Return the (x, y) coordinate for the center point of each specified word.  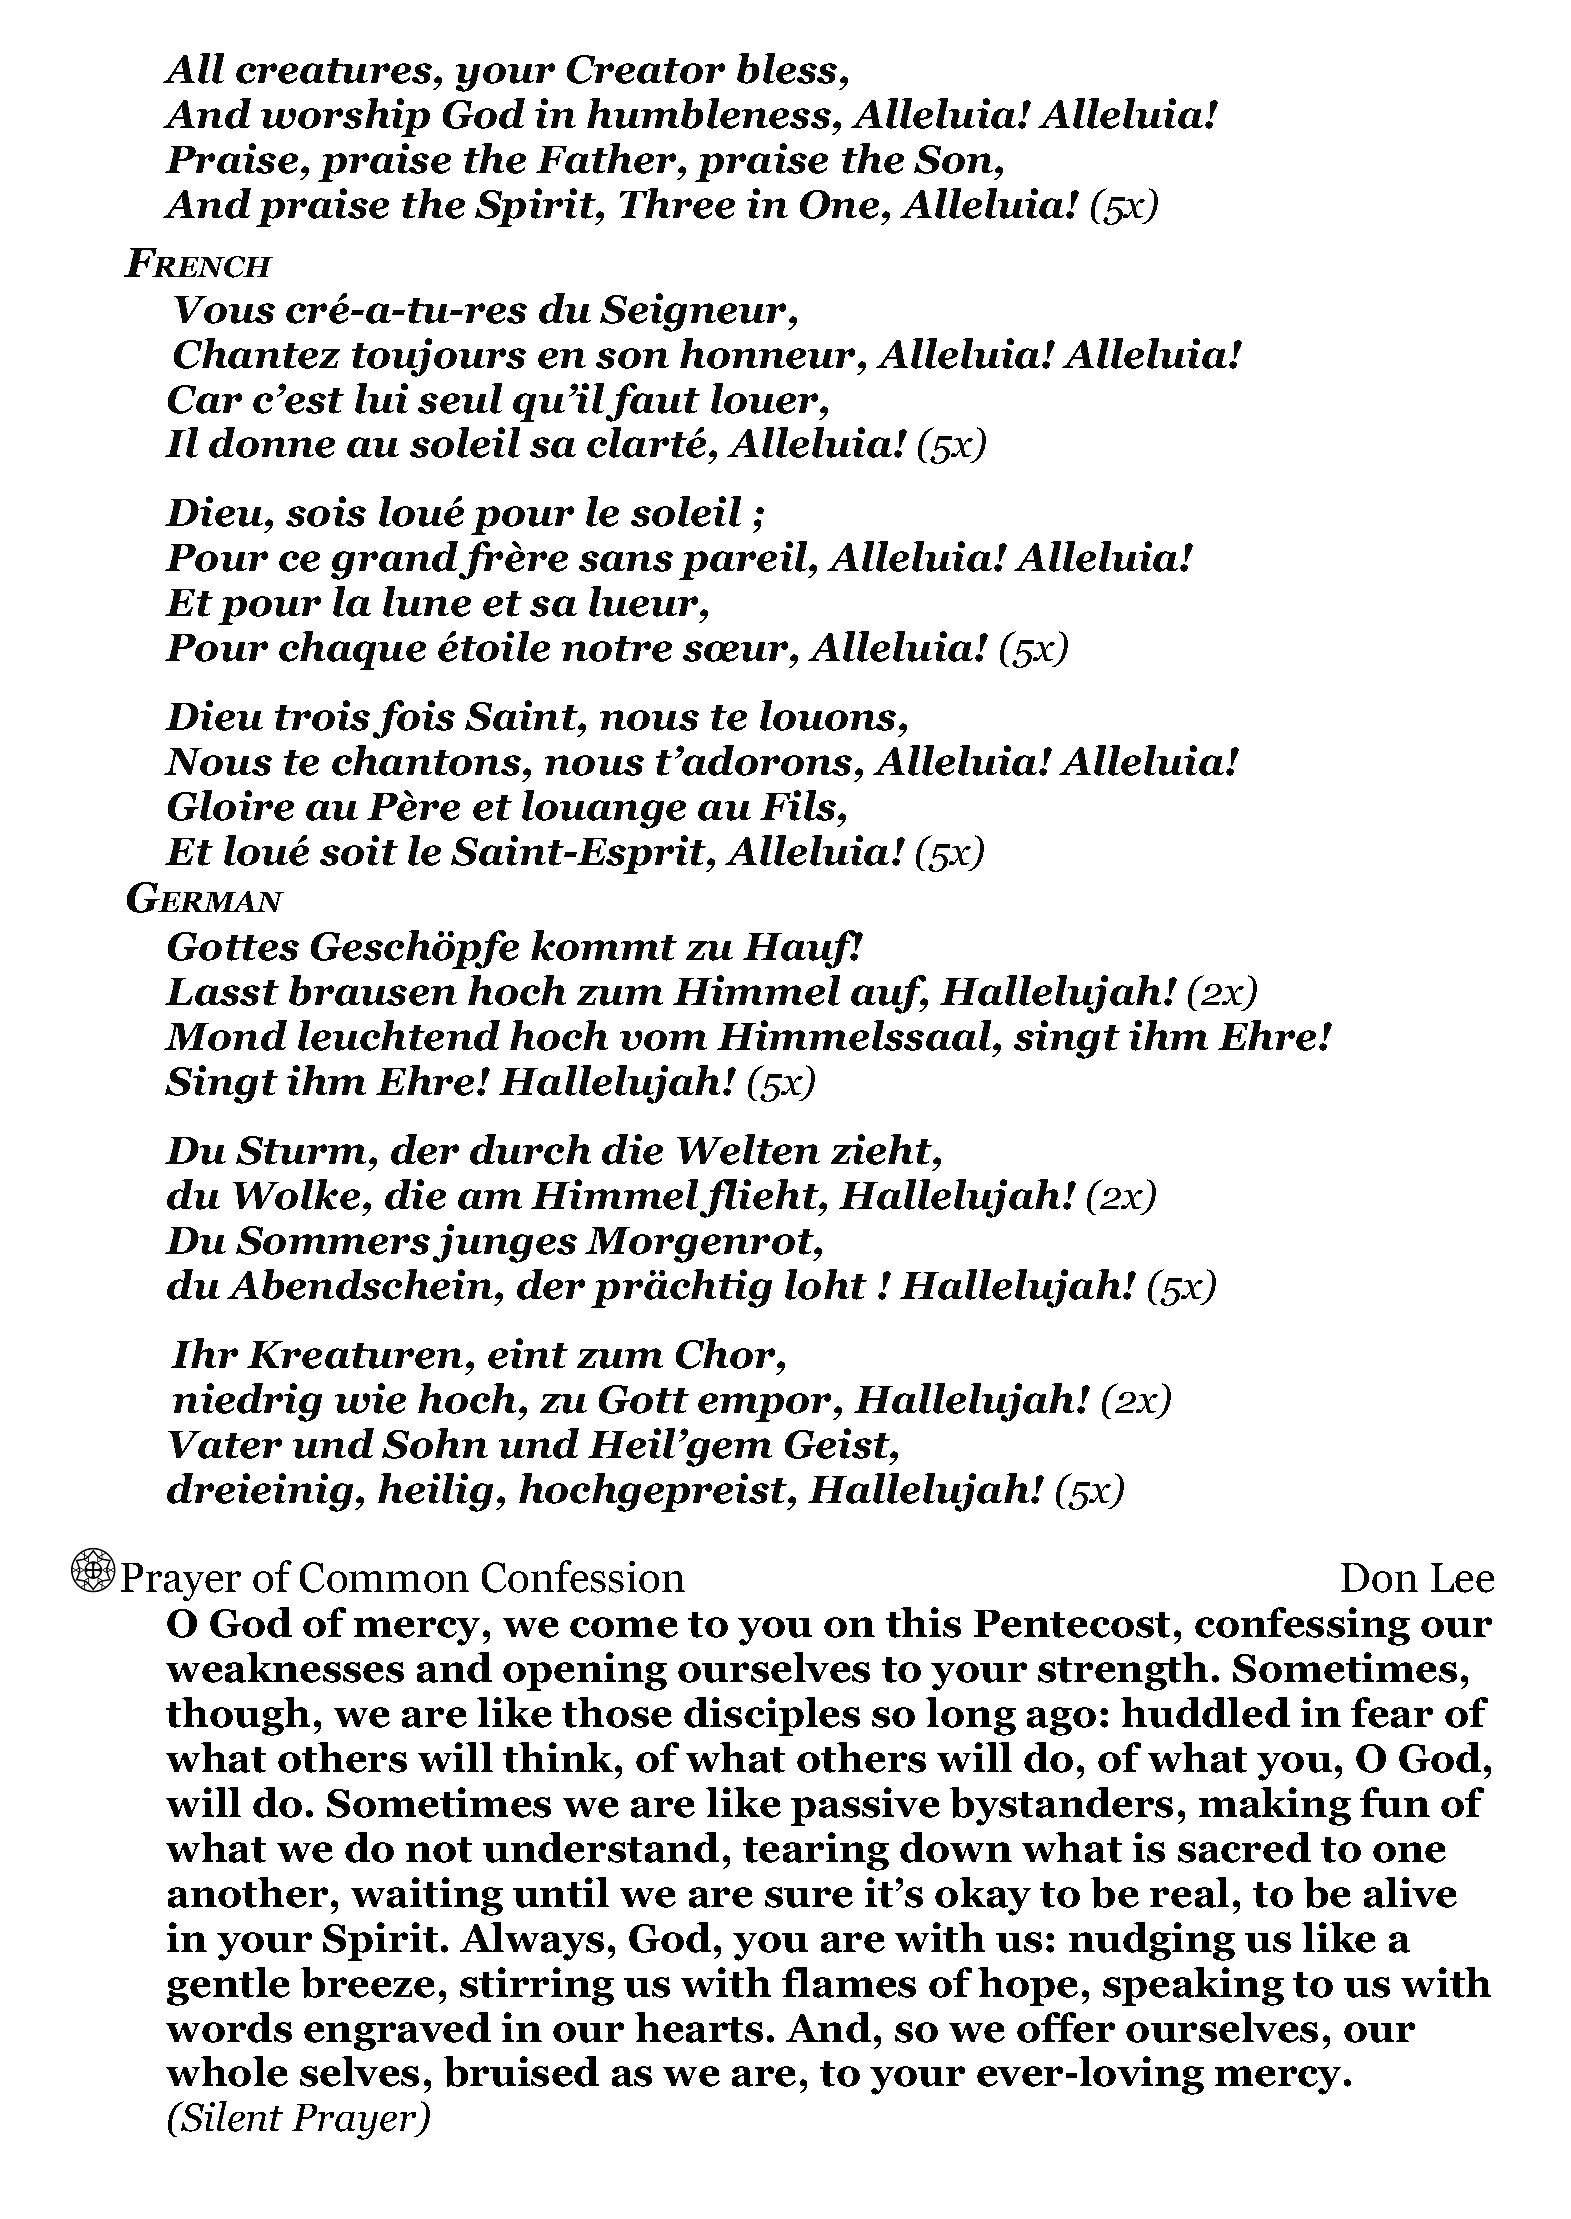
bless (787, 68)
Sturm (301, 1150)
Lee (1462, 1578)
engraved (397, 2031)
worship (345, 117)
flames (849, 1982)
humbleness (709, 113)
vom (663, 1040)
